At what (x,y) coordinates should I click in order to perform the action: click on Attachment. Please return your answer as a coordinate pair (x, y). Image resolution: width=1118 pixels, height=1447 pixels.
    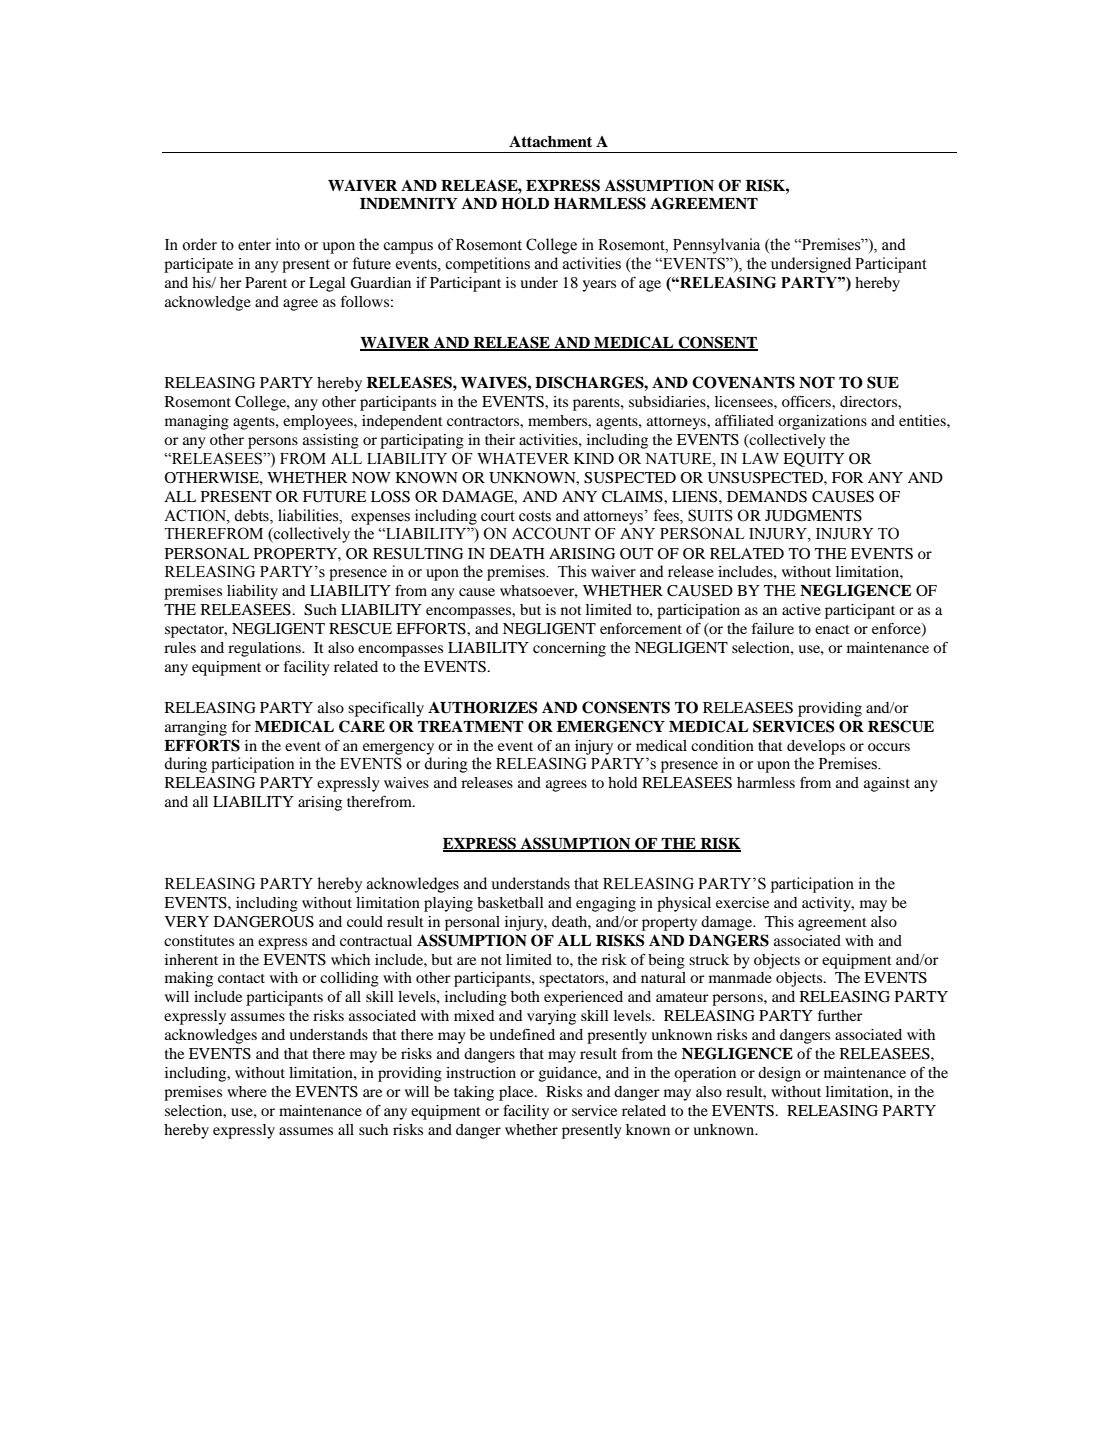
    Looking at the image, I should click on (550, 142).
